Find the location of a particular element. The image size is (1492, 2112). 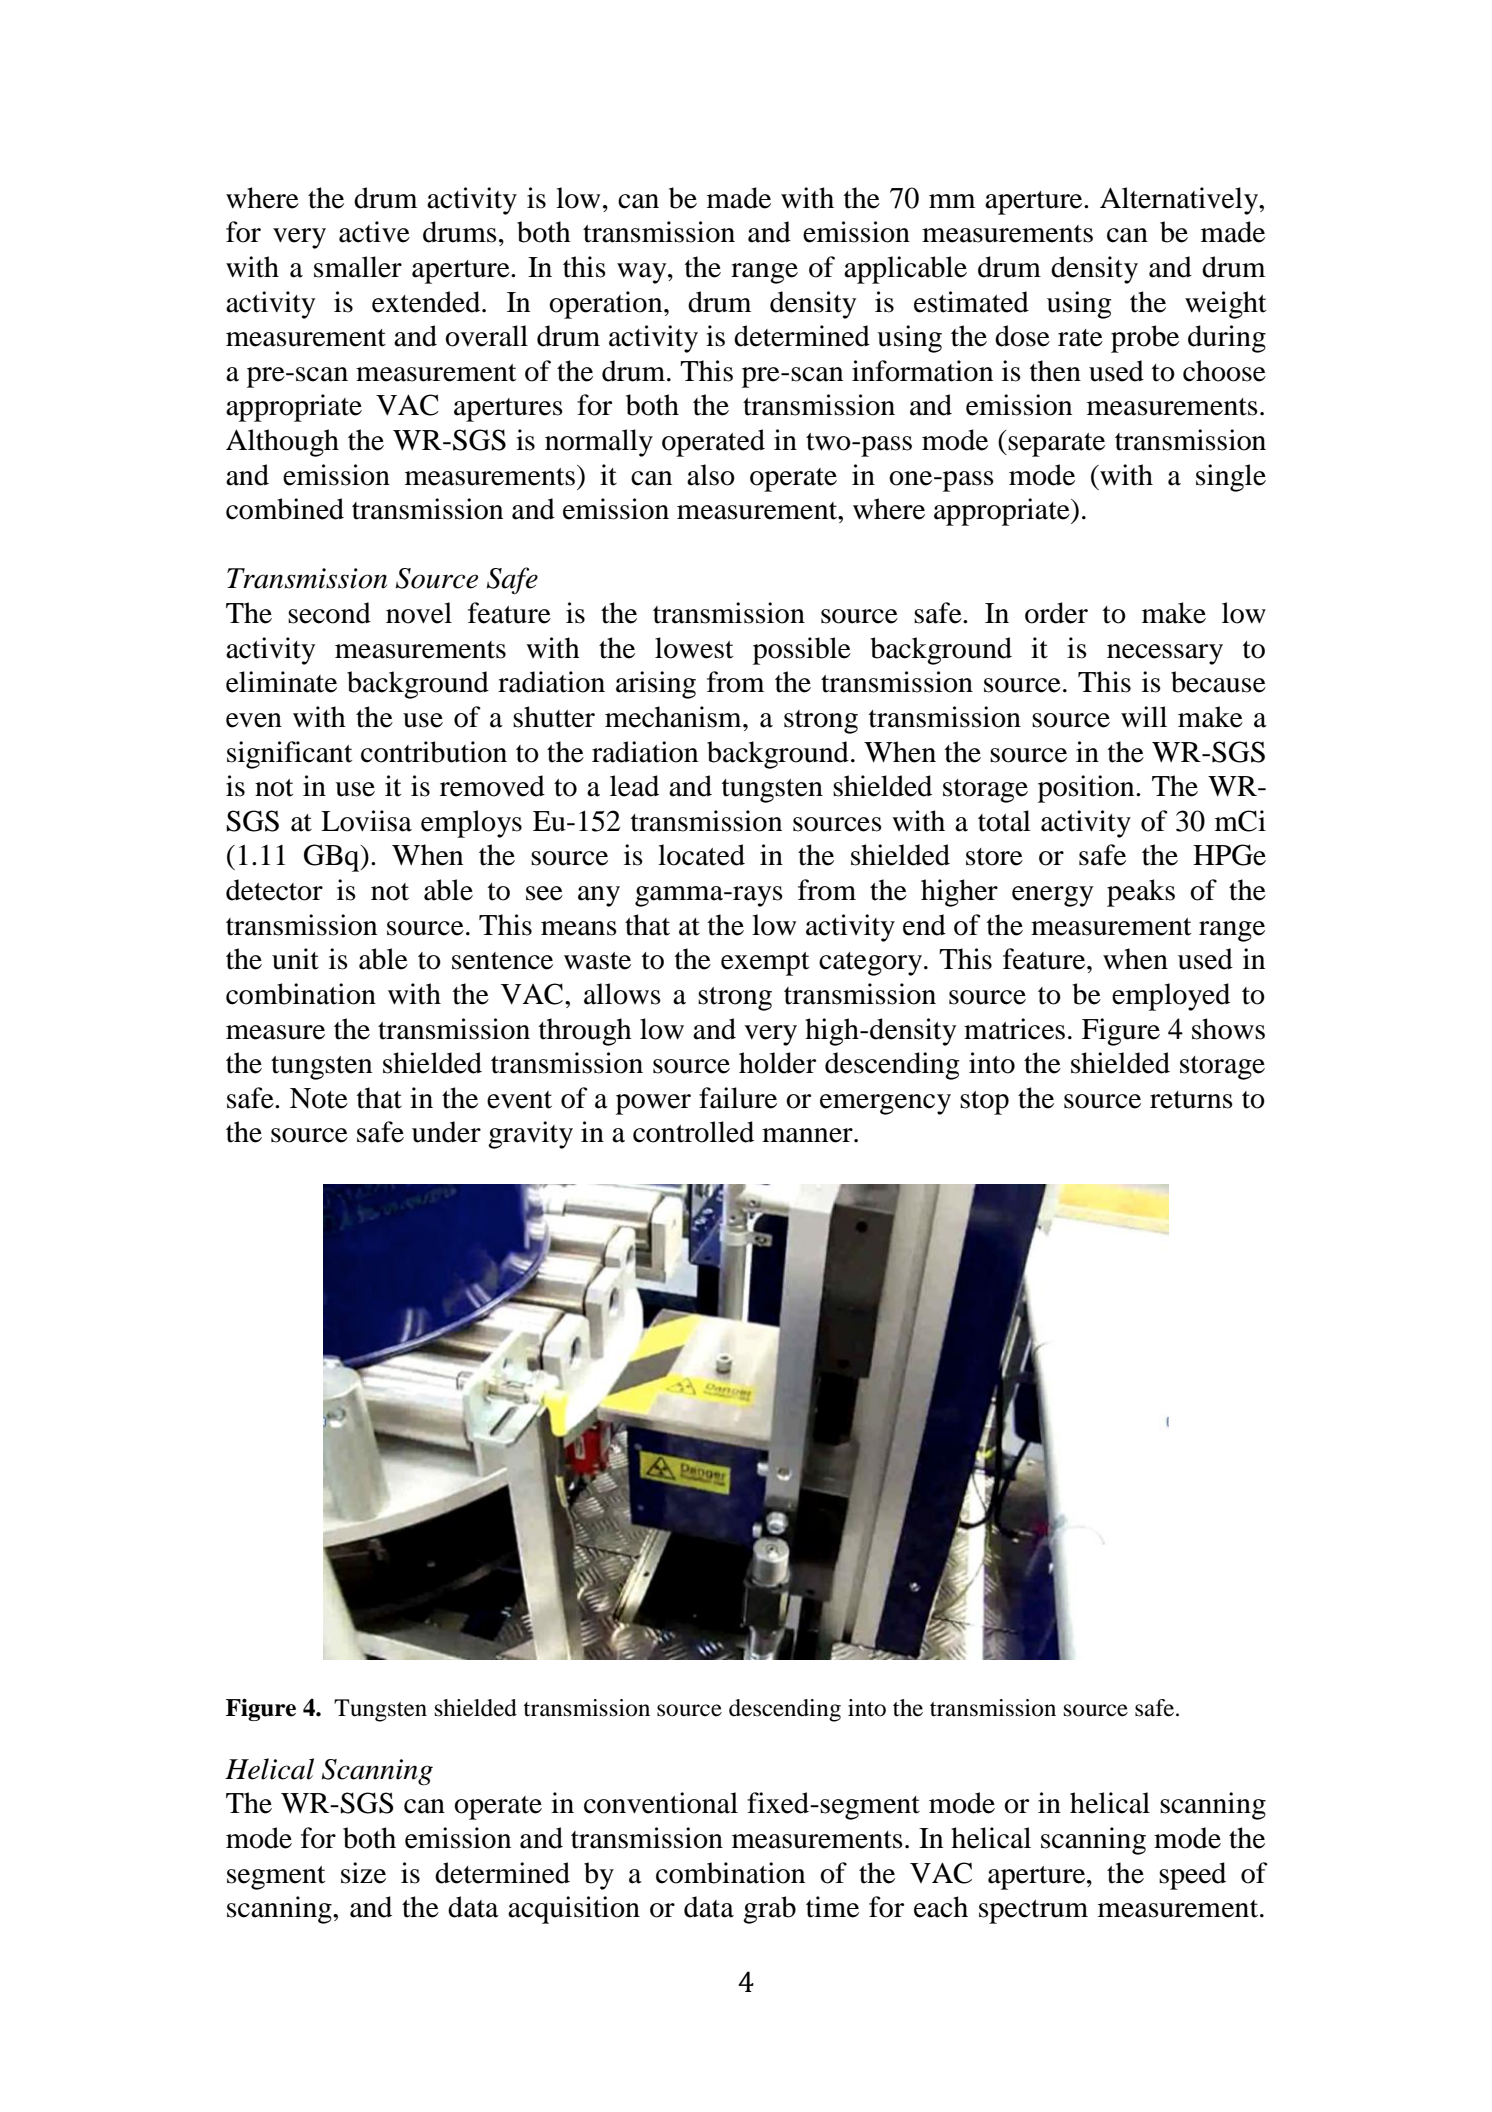

operation is located at coordinates (607, 305).
